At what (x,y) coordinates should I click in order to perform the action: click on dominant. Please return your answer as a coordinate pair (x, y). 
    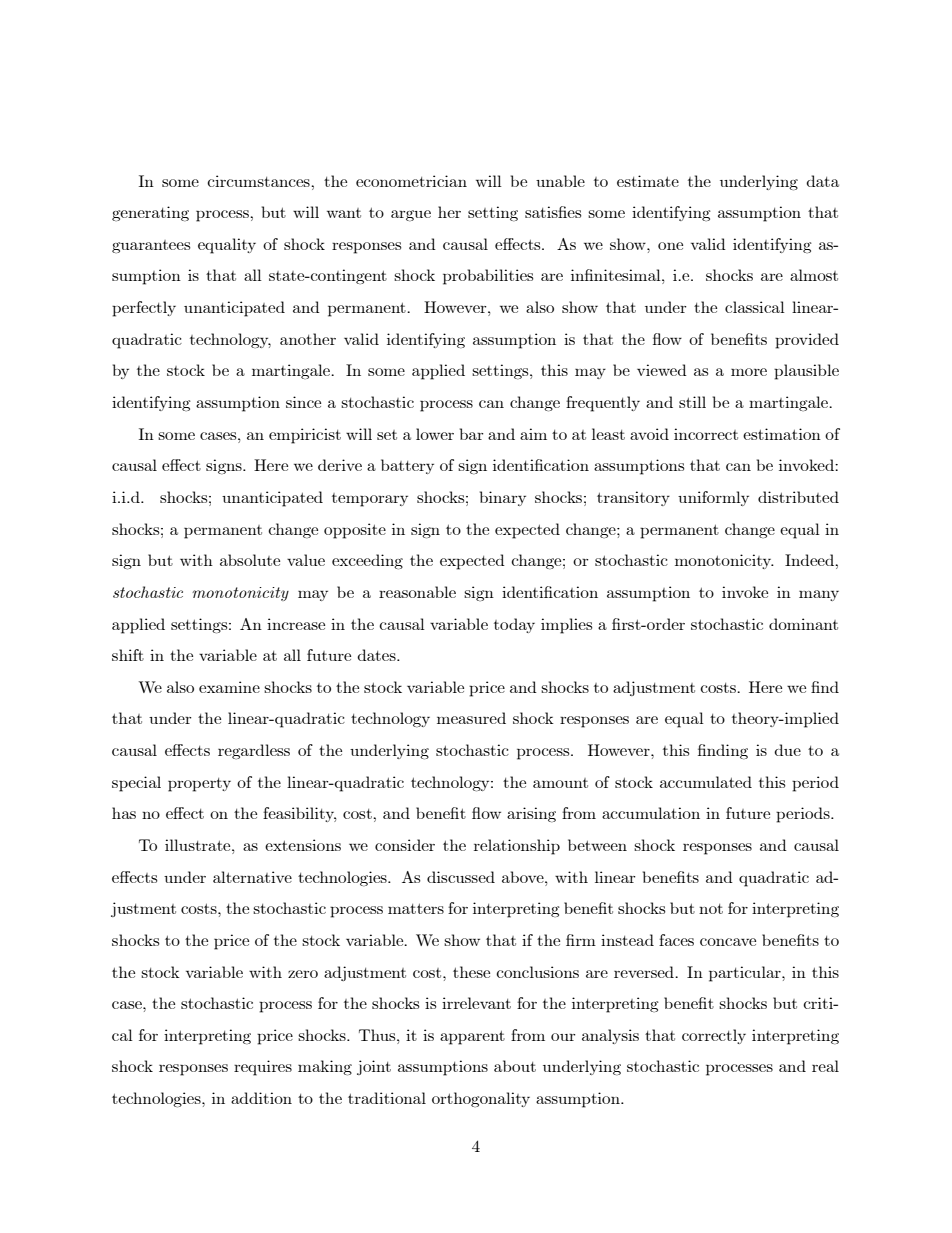
    Looking at the image, I should click on (803, 624).
